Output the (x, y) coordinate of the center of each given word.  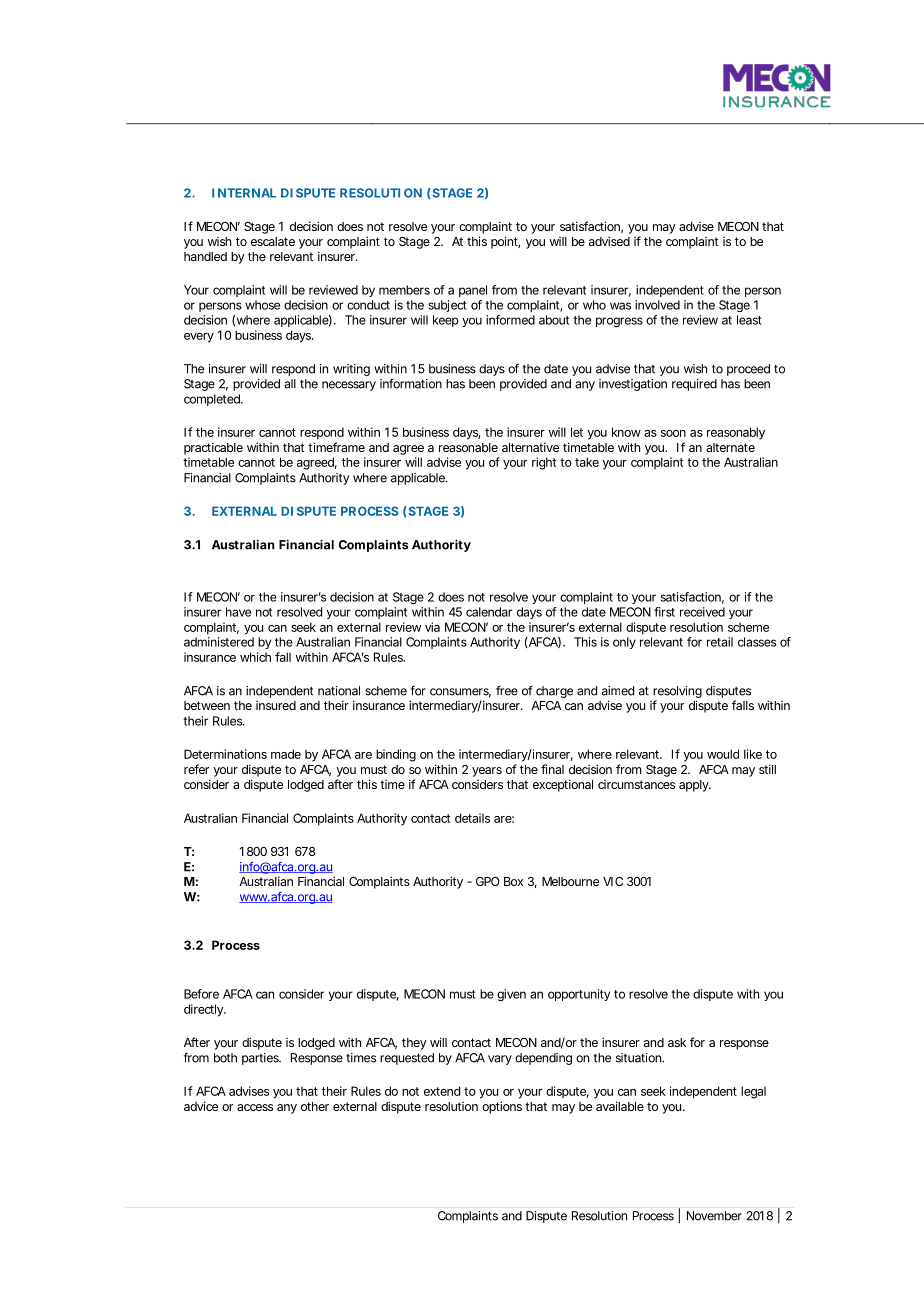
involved (657, 305)
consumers (460, 693)
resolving (677, 693)
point (505, 242)
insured (276, 705)
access (255, 1107)
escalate (273, 241)
